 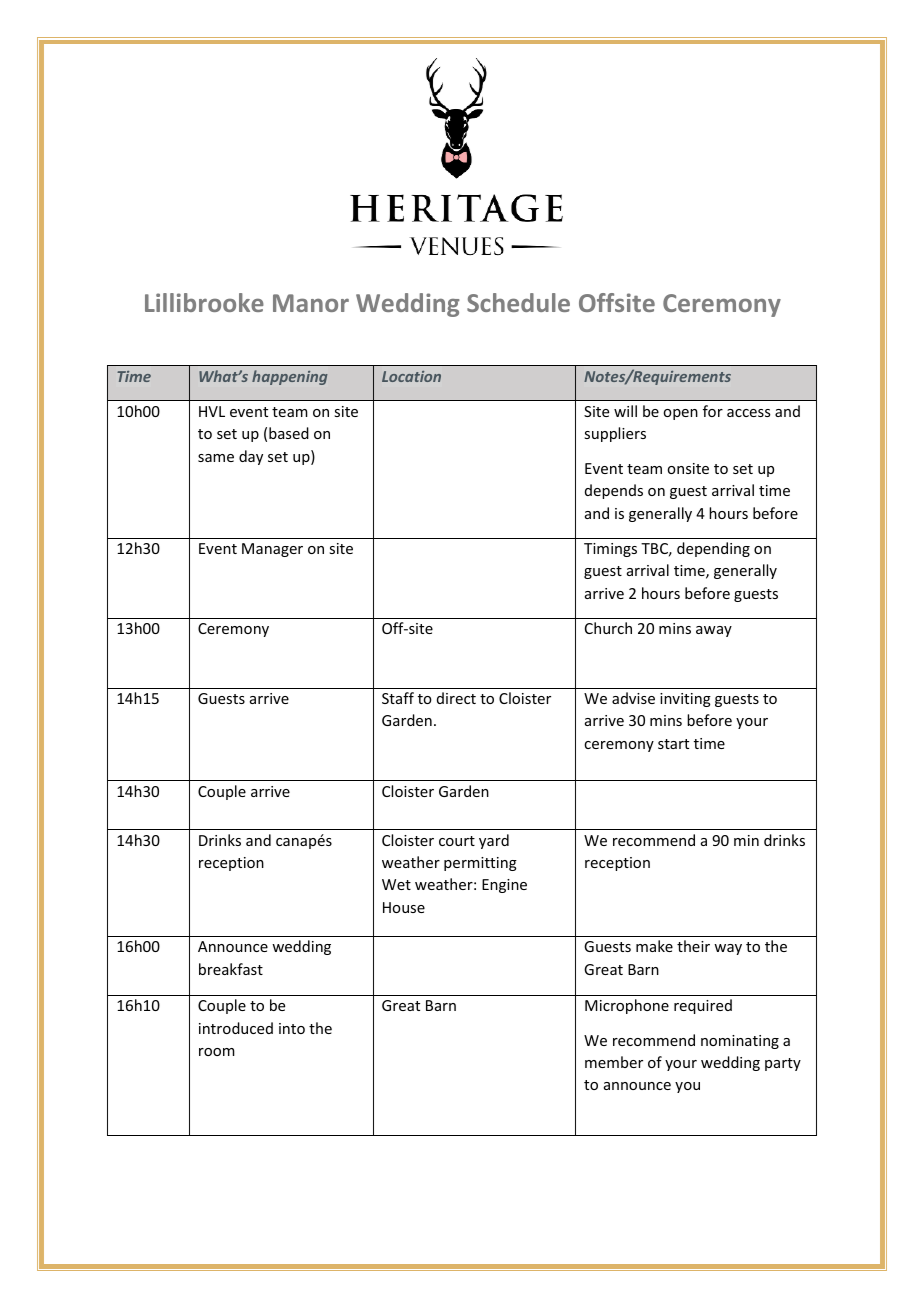 What do you see at coordinates (292, 1028) in the screenshot?
I see `into` at bounding box center [292, 1028].
